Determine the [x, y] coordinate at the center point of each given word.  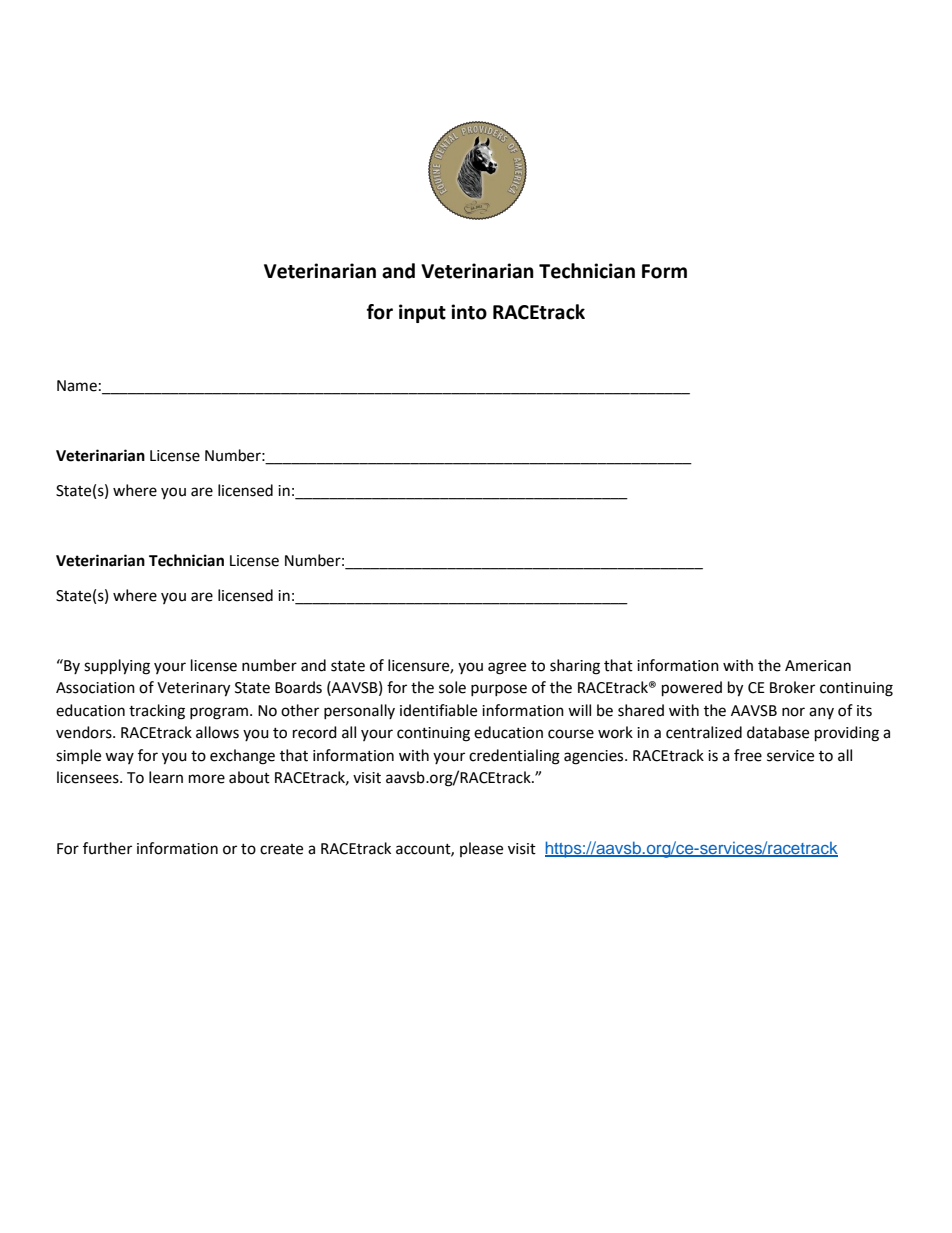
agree [507, 668]
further [107, 848]
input [422, 313]
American [818, 666]
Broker [792, 687]
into [469, 312]
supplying [117, 667]
